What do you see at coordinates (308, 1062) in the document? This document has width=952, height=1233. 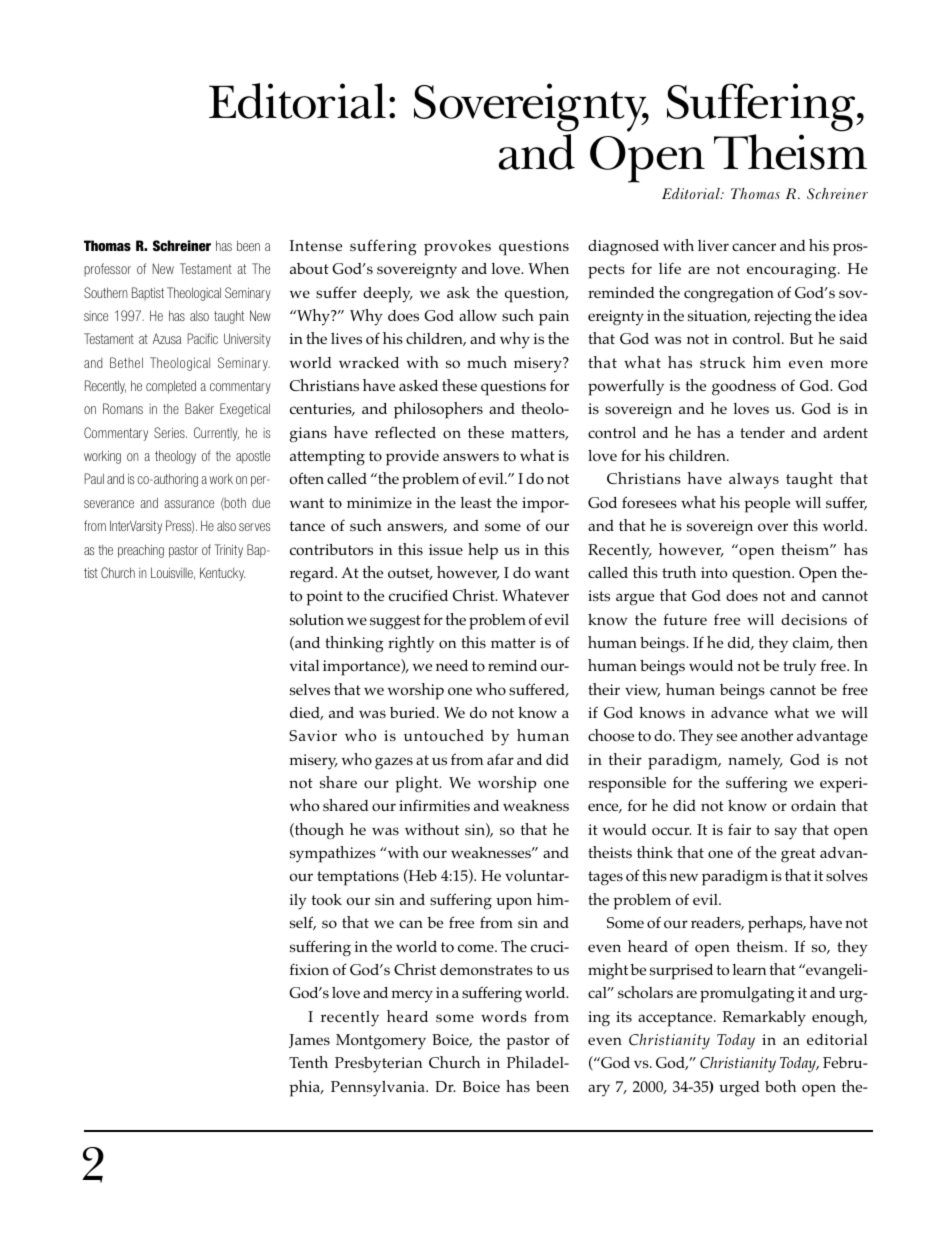 I see `Tenth` at bounding box center [308, 1062].
